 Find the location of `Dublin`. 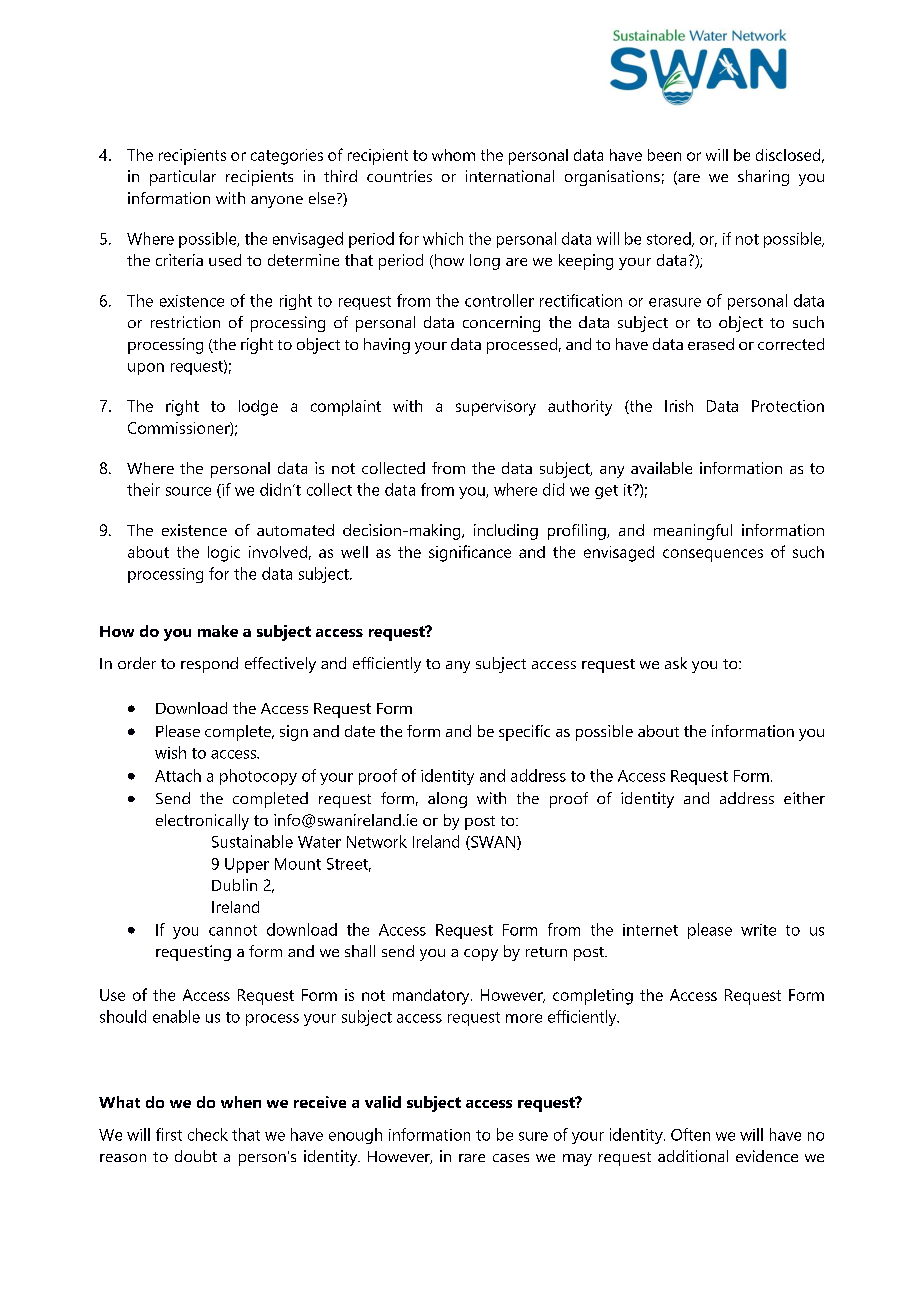

Dublin is located at coordinates (234, 885).
